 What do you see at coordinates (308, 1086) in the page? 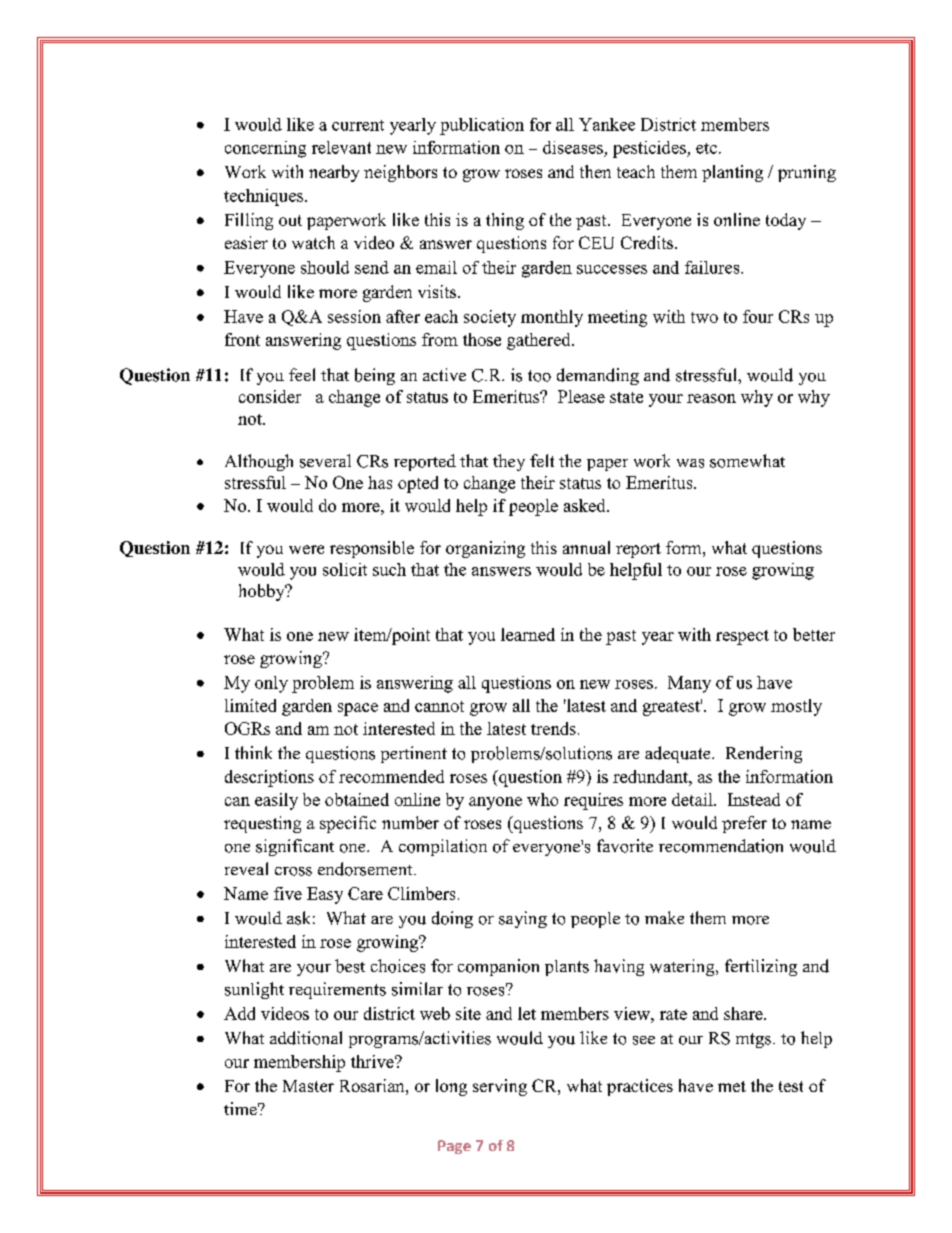
I see `Master` at bounding box center [308, 1086].
